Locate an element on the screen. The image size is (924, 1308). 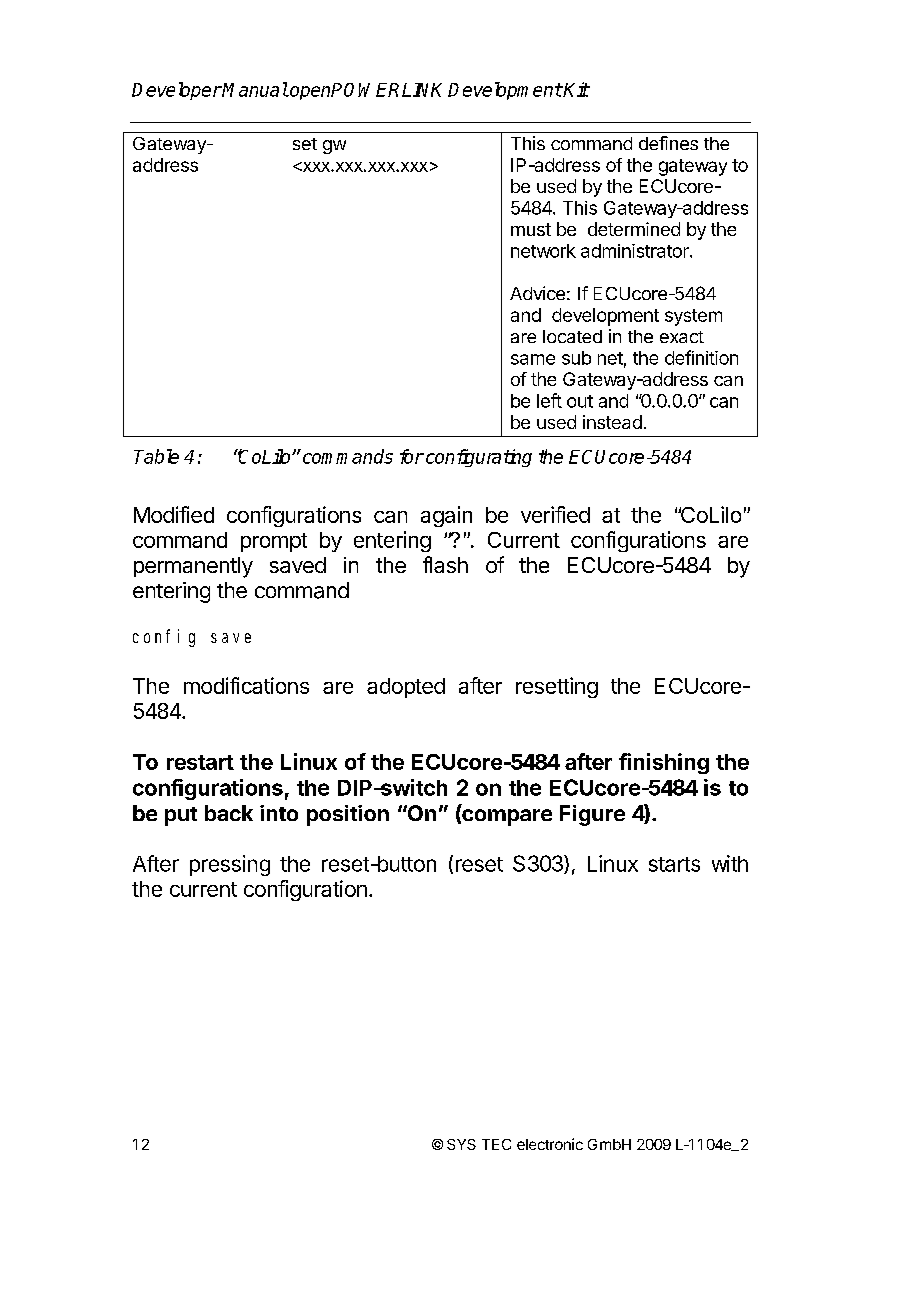
TEC is located at coordinates (496, 1144).
